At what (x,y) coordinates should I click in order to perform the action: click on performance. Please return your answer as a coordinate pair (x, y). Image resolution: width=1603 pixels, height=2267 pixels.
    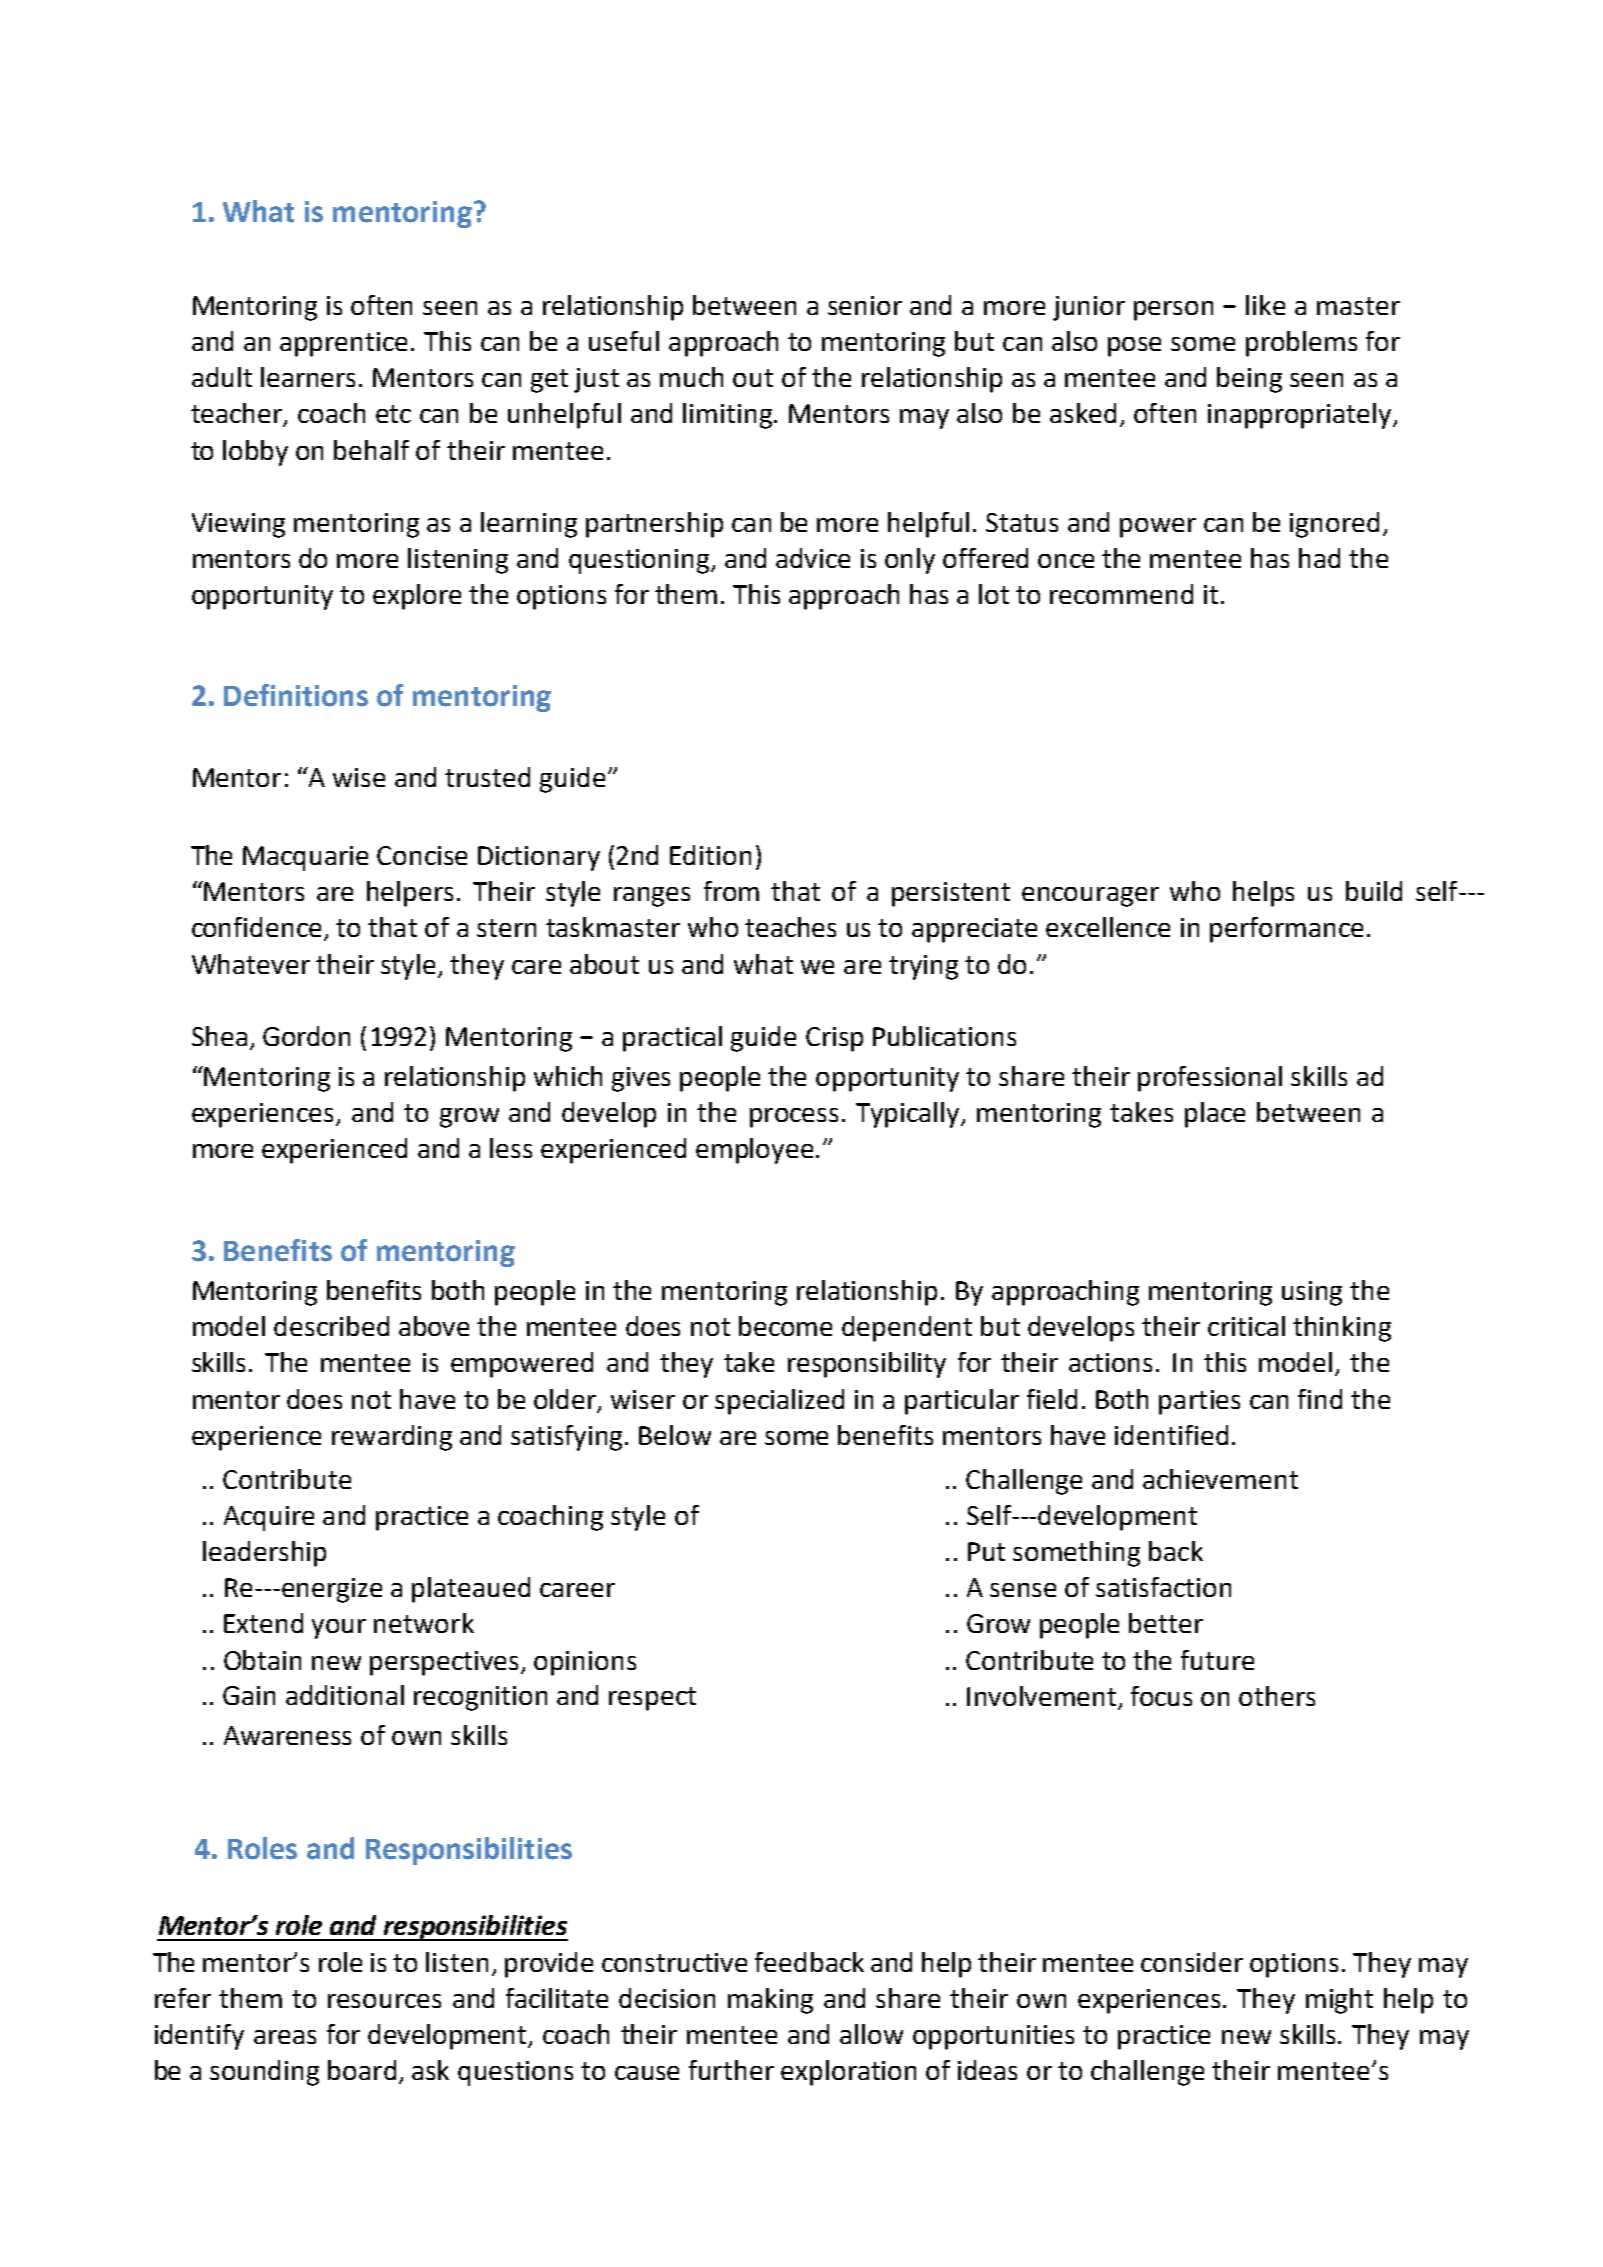
    Looking at the image, I should click on (1286, 930).
